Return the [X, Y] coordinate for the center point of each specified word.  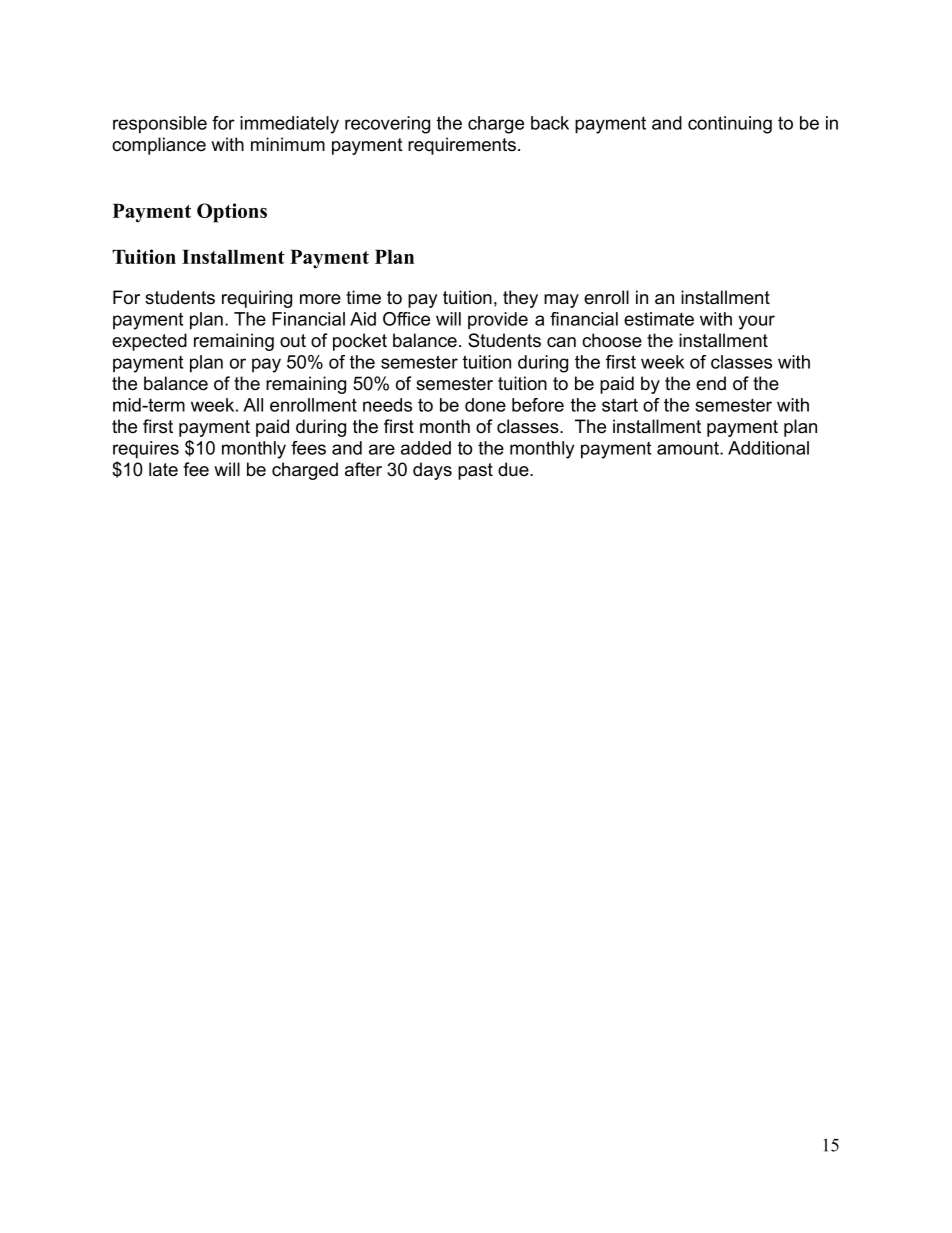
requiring [257, 299]
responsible [160, 125]
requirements [462, 146]
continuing [730, 125]
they [520, 299]
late [163, 469]
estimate [659, 319]
